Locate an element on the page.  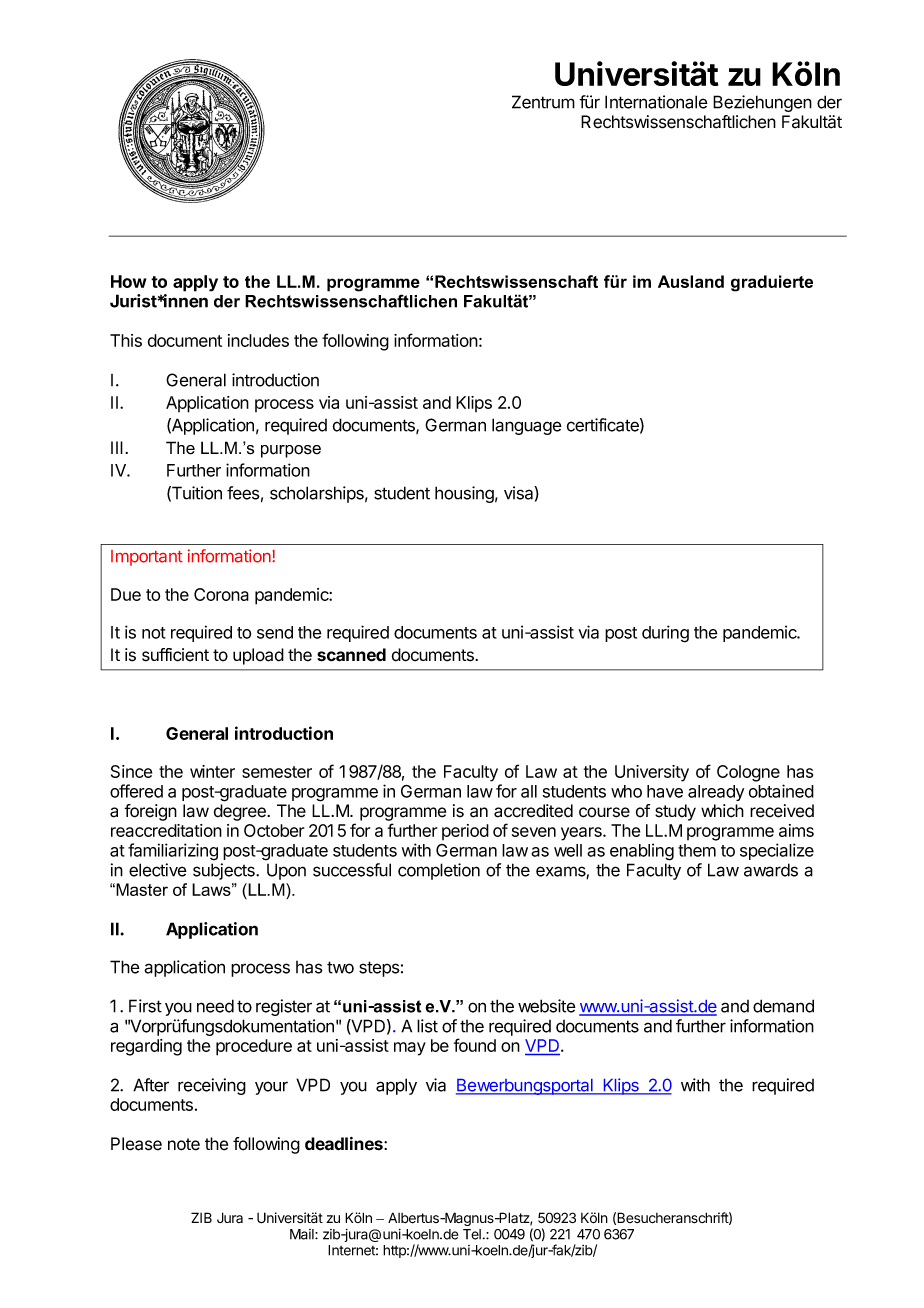
them is located at coordinates (697, 850).
